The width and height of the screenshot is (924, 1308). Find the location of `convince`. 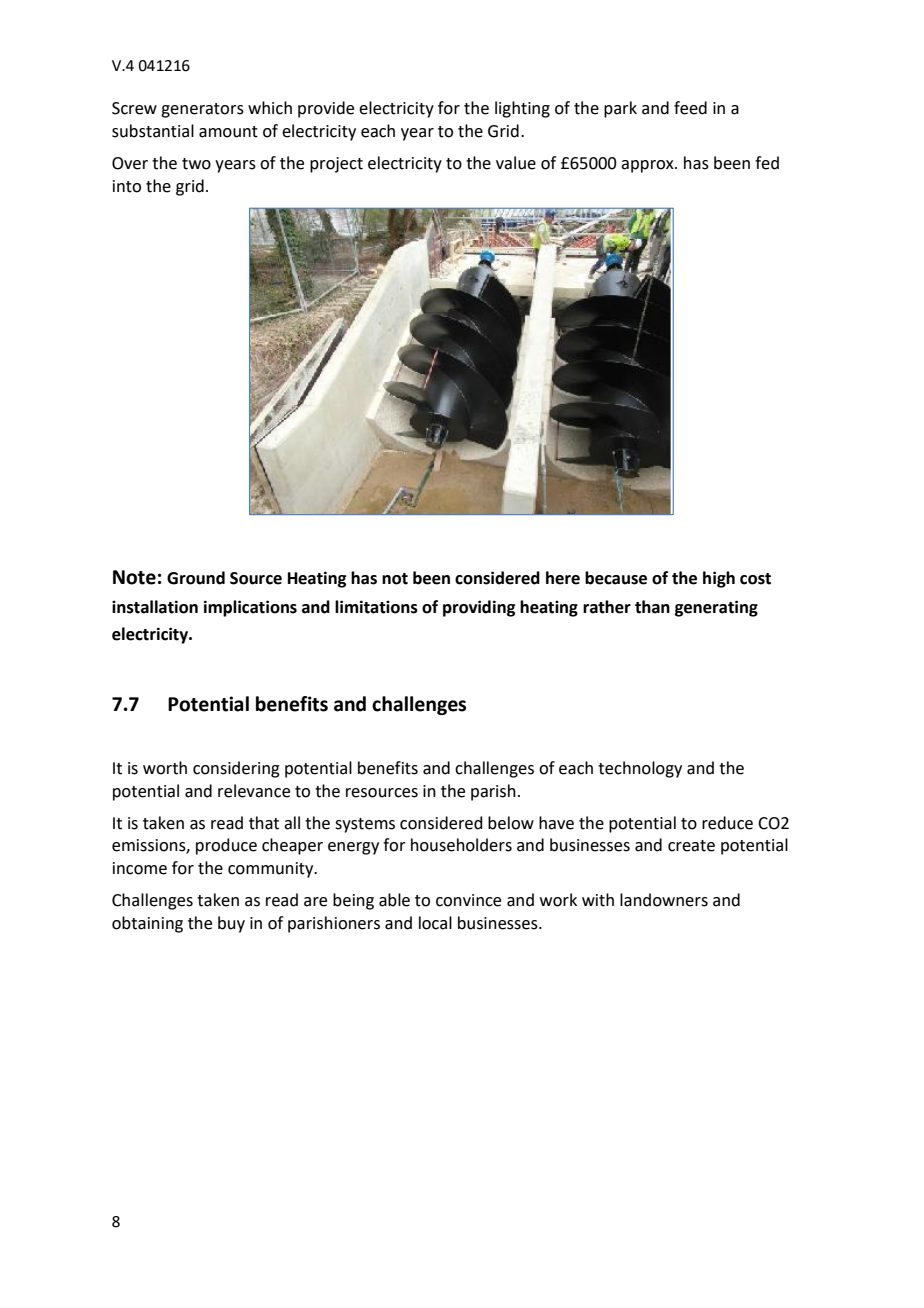

convince is located at coordinates (468, 900).
